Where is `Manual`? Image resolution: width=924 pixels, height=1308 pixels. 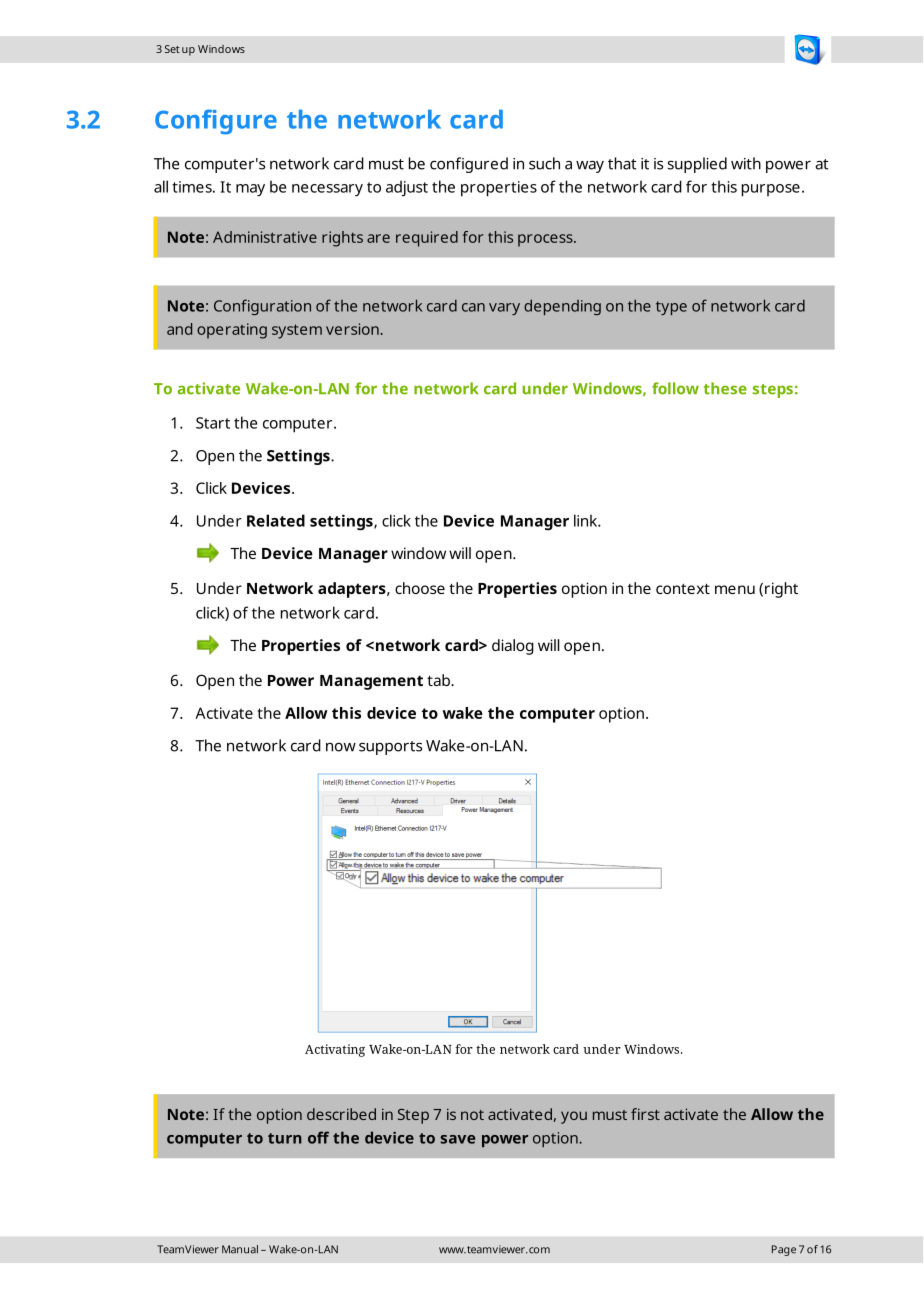
Manual is located at coordinates (240, 1249).
